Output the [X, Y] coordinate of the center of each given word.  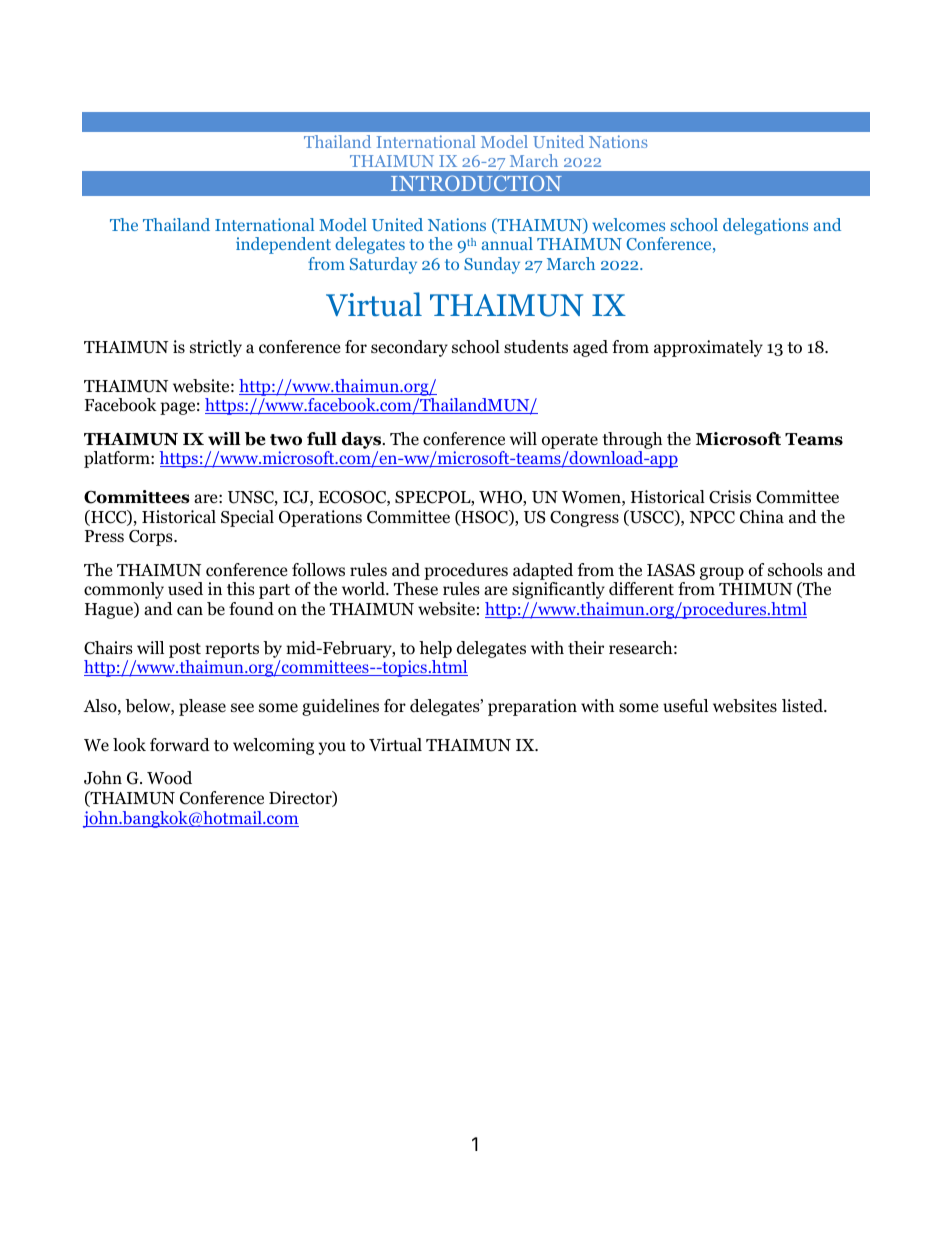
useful [685, 706]
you [332, 748]
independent [283, 245]
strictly [216, 348]
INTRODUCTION [476, 183]
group [722, 573]
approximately [708, 348]
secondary [409, 348]
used [185, 589]
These [416, 589]
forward [180, 745]
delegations [765, 226]
